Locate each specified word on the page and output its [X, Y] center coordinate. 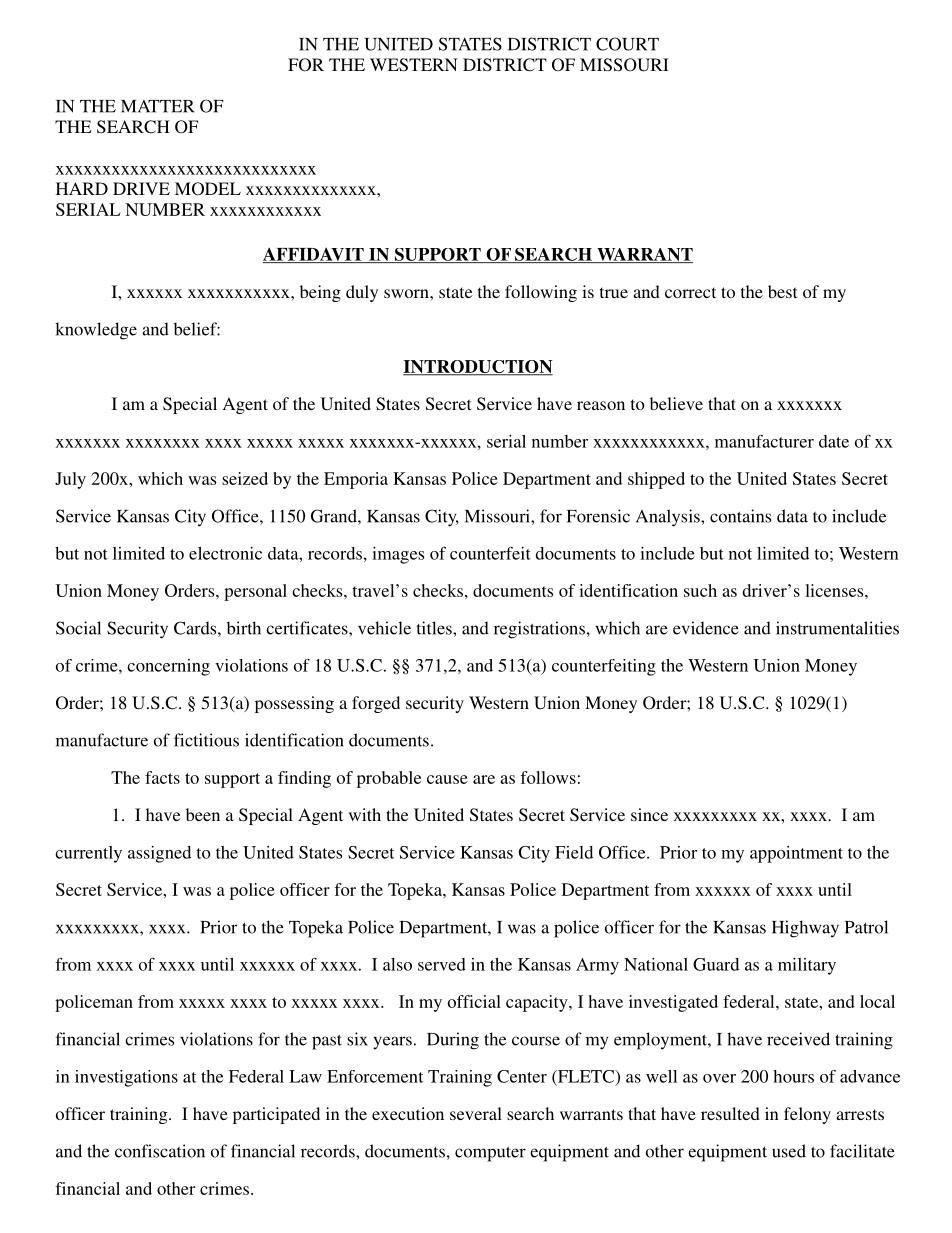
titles [435, 628]
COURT [627, 44]
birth [244, 628]
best [782, 291]
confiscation [160, 1151]
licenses [835, 590]
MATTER [158, 106]
